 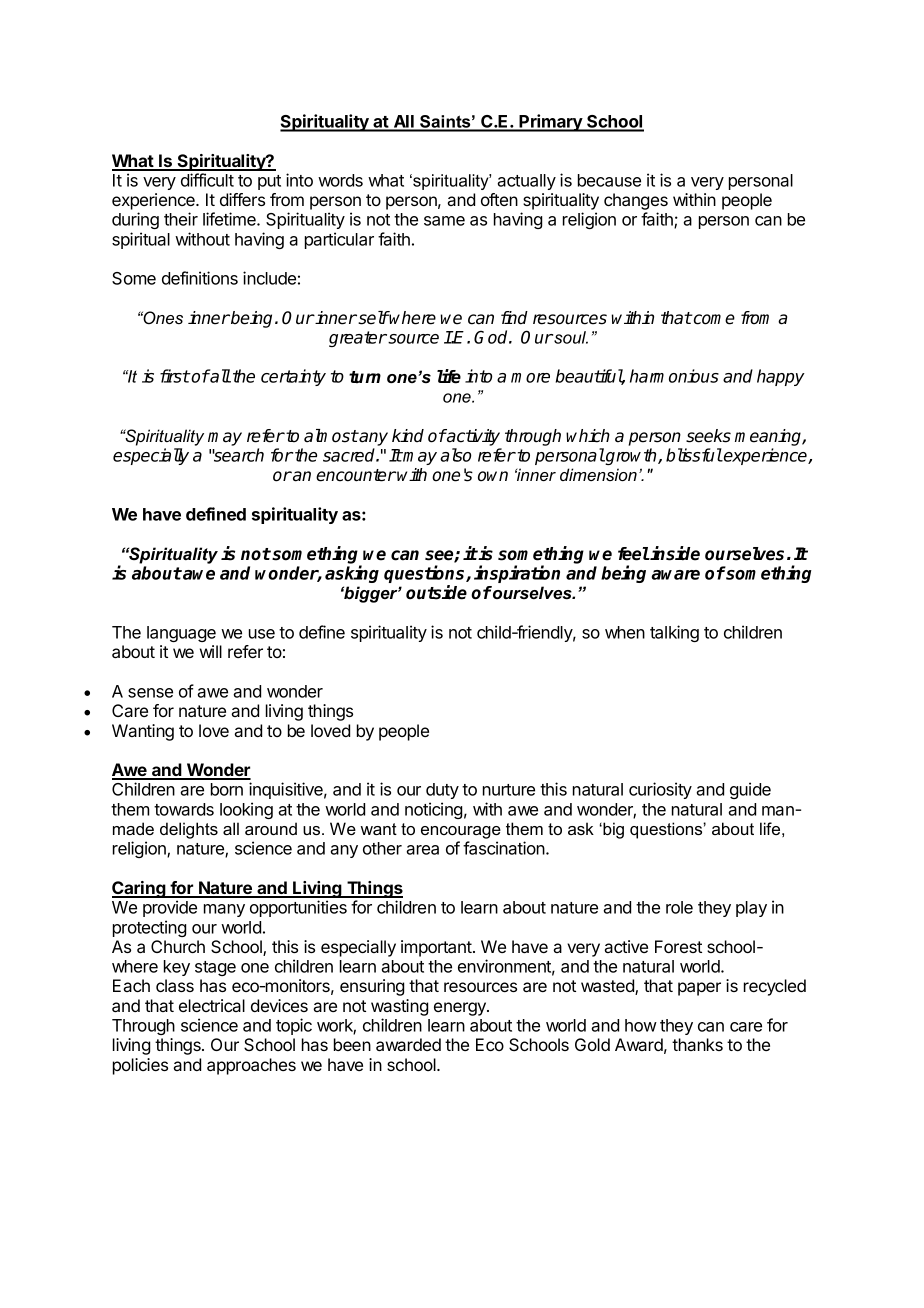 What do you see at coordinates (212, 1005) in the document?
I see `electrical` at bounding box center [212, 1005].
